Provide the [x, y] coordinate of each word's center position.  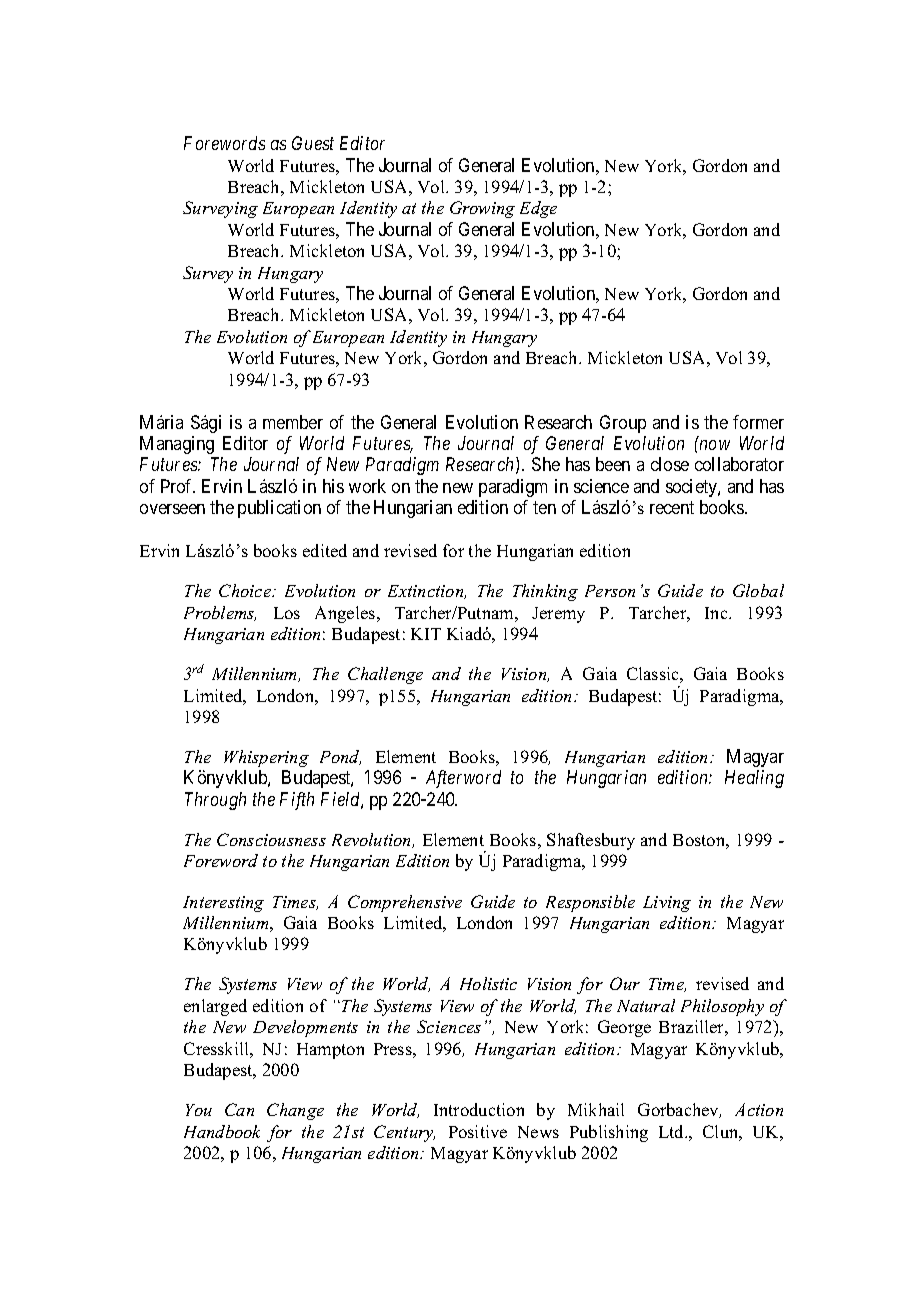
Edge [538, 209]
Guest [313, 143]
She [546, 464]
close [670, 464]
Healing [754, 779]
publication [279, 509]
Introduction [479, 1109]
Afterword [463, 779]
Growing [482, 209]
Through [215, 801]
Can [239, 1109]
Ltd [673, 1131]
